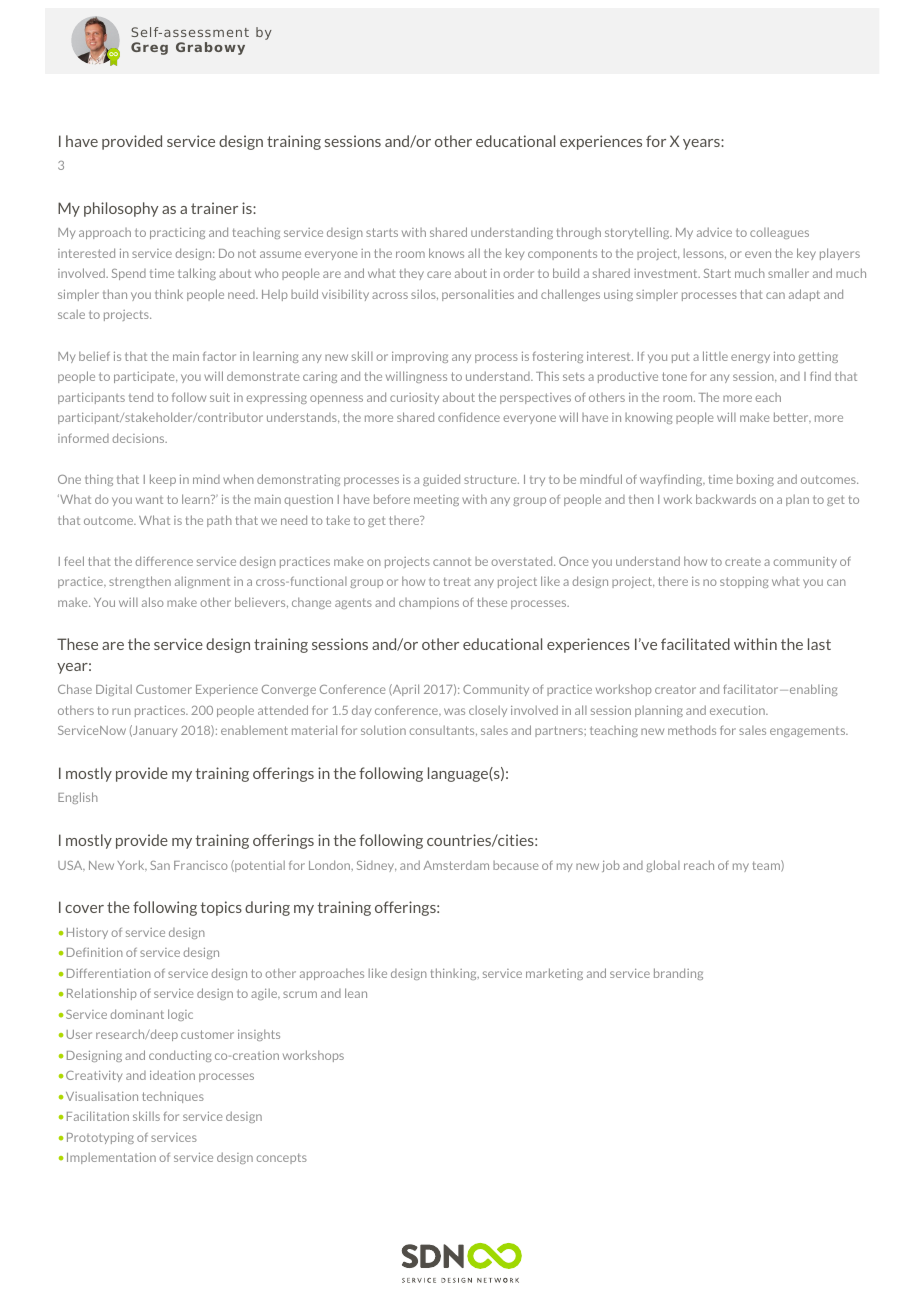 This screenshot has height=1308, width=924. I want to click on knows, so click(446, 253).
